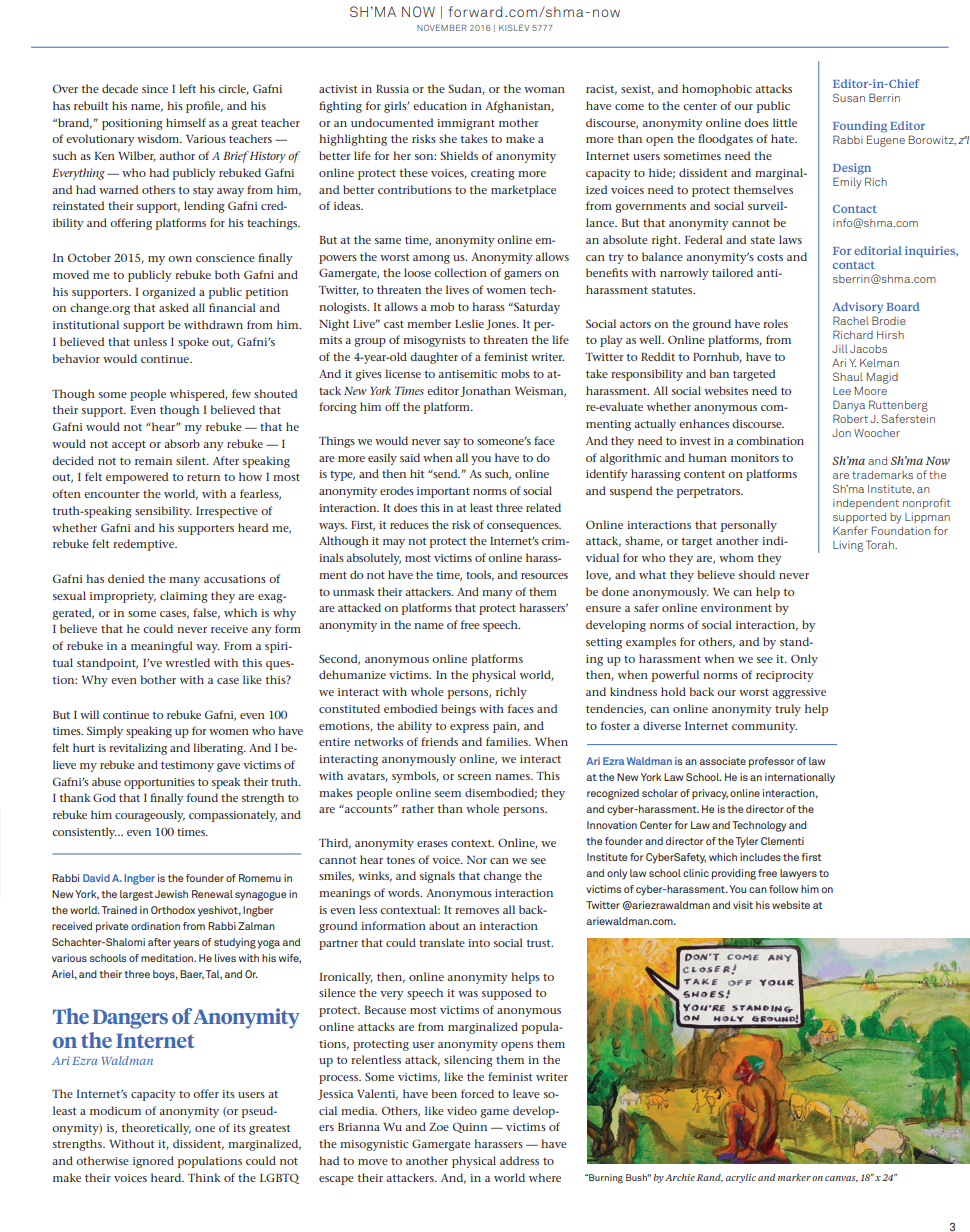  I want to click on should, so click(757, 574).
